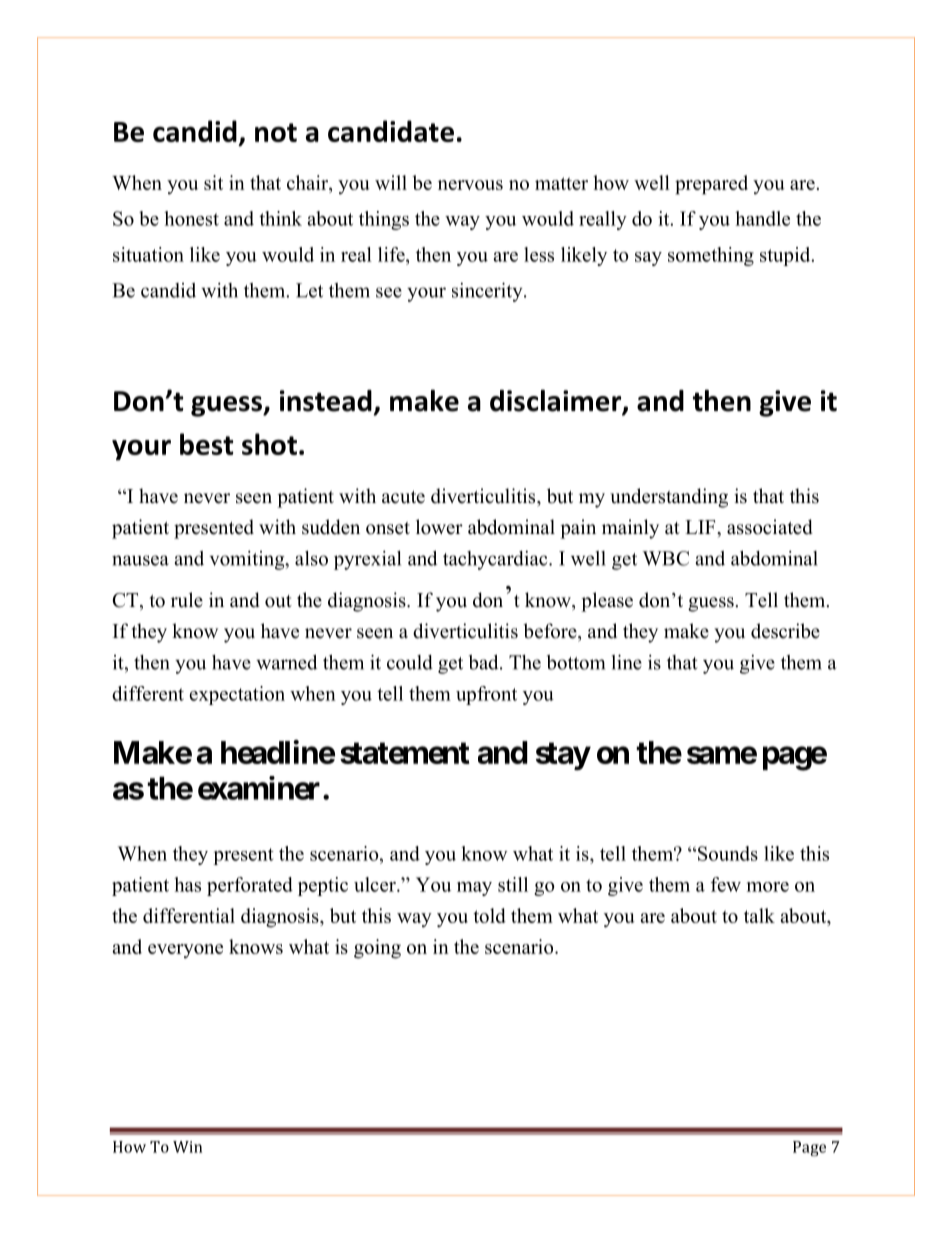  I want to click on prepared, so click(711, 185).
